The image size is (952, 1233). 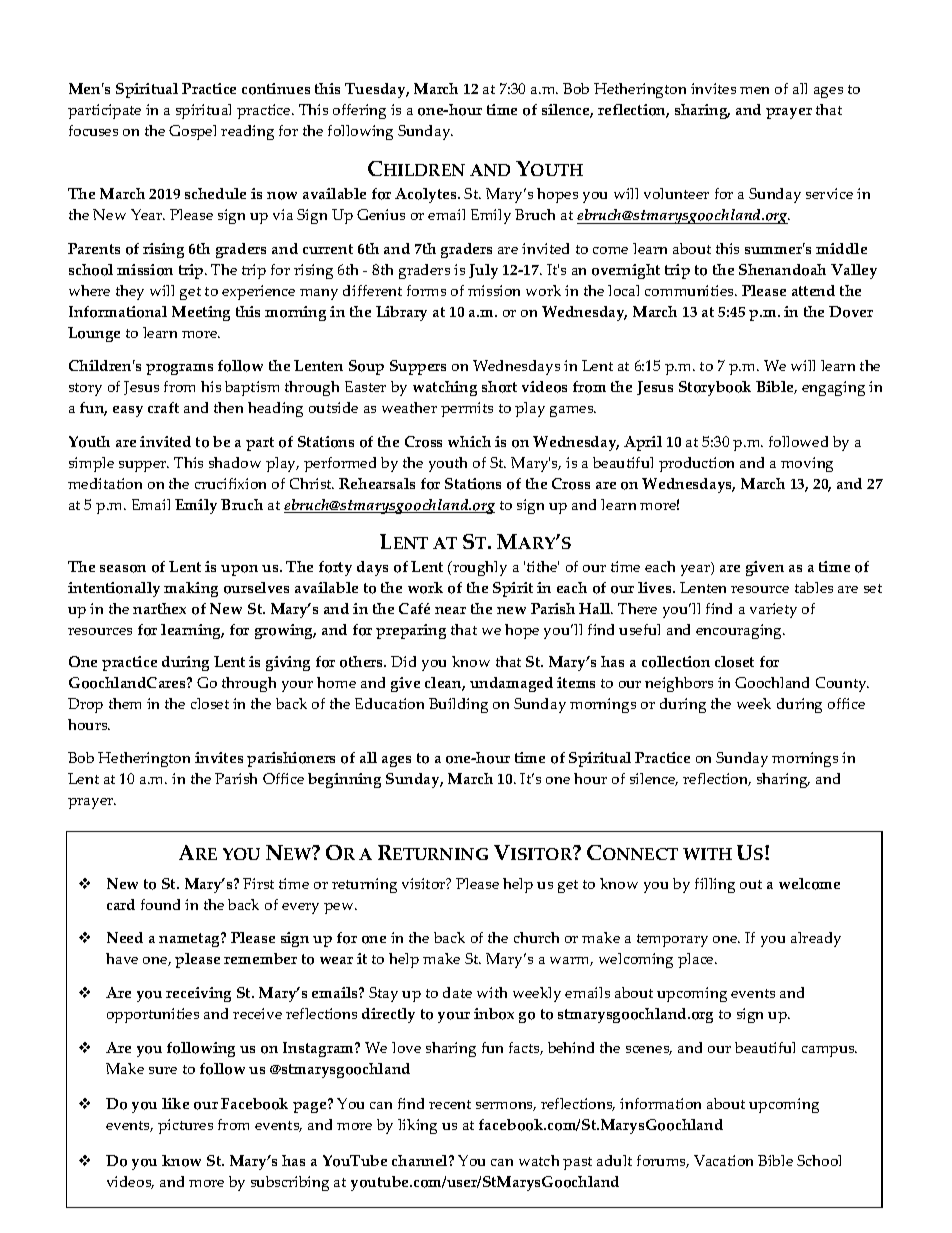 What do you see at coordinates (359, 111) in the screenshot?
I see `offering` at bounding box center [359, 111].
